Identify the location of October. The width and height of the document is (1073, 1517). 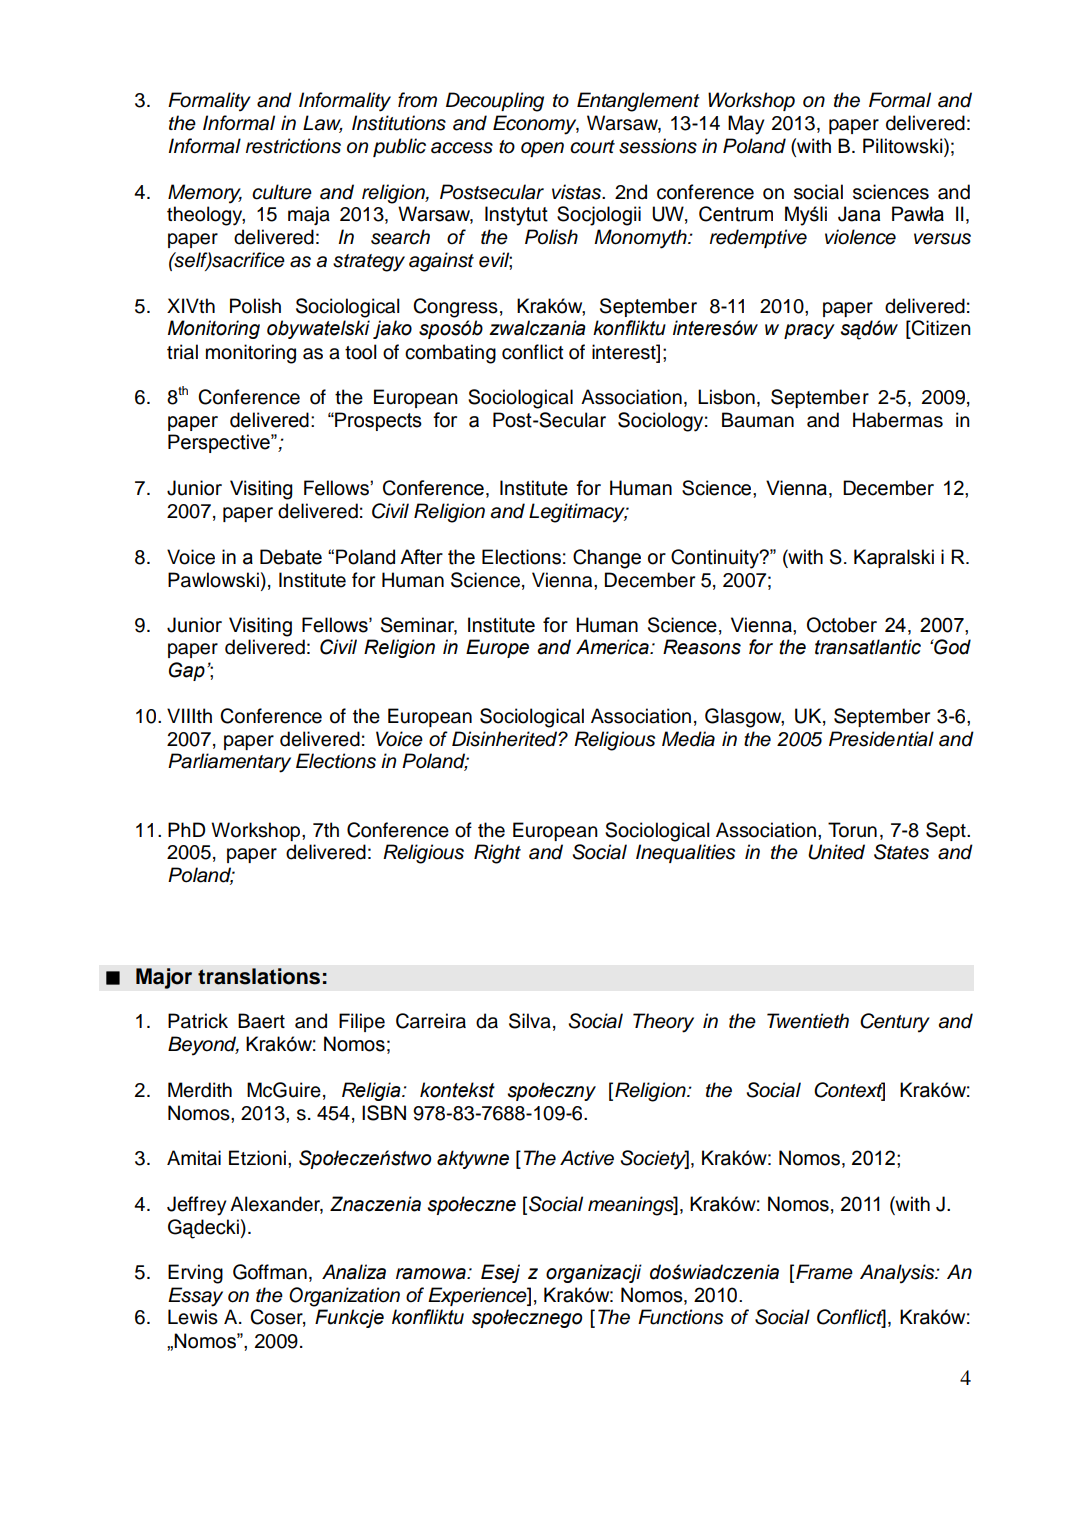
(842, 625).
